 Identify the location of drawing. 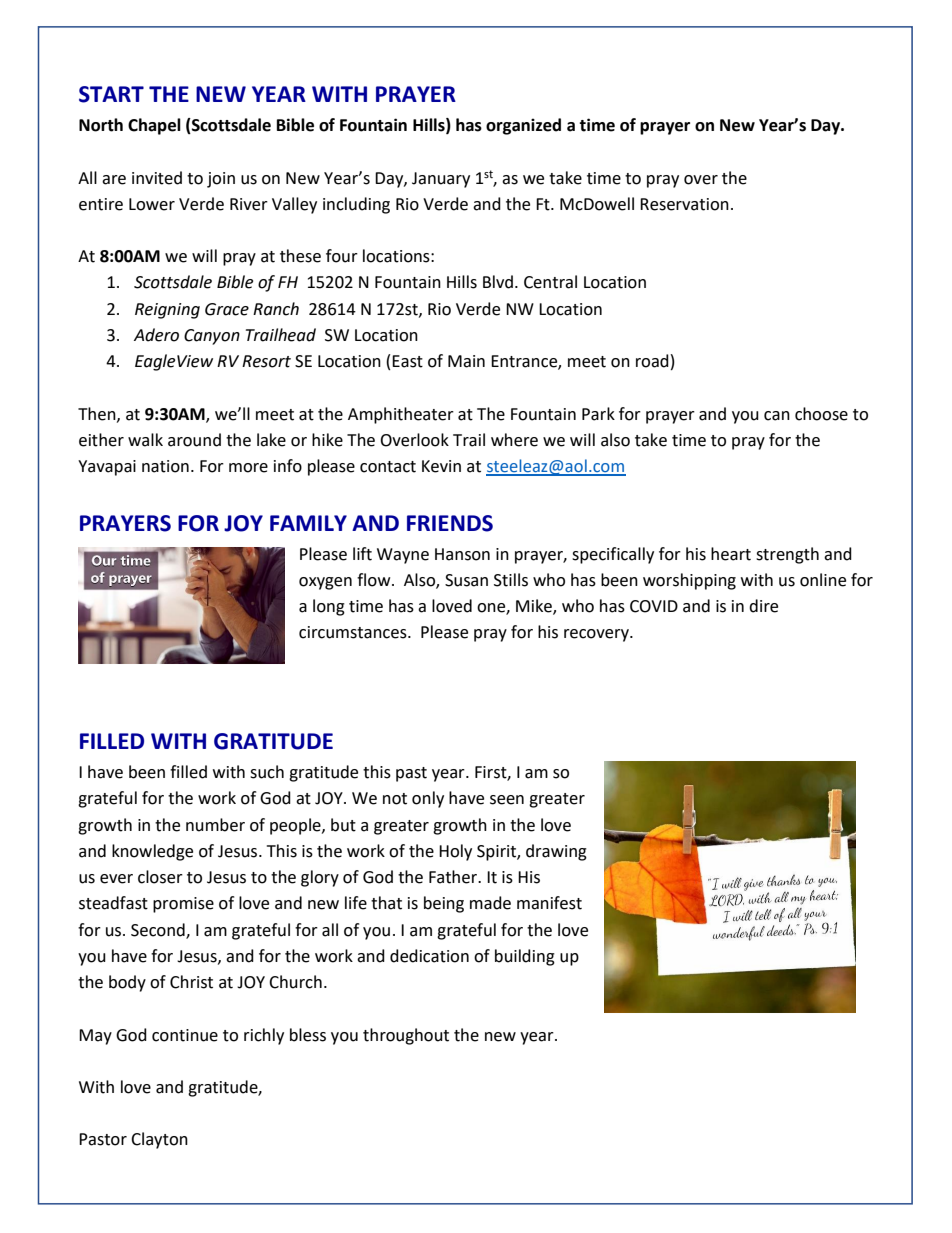
(556, 852).
